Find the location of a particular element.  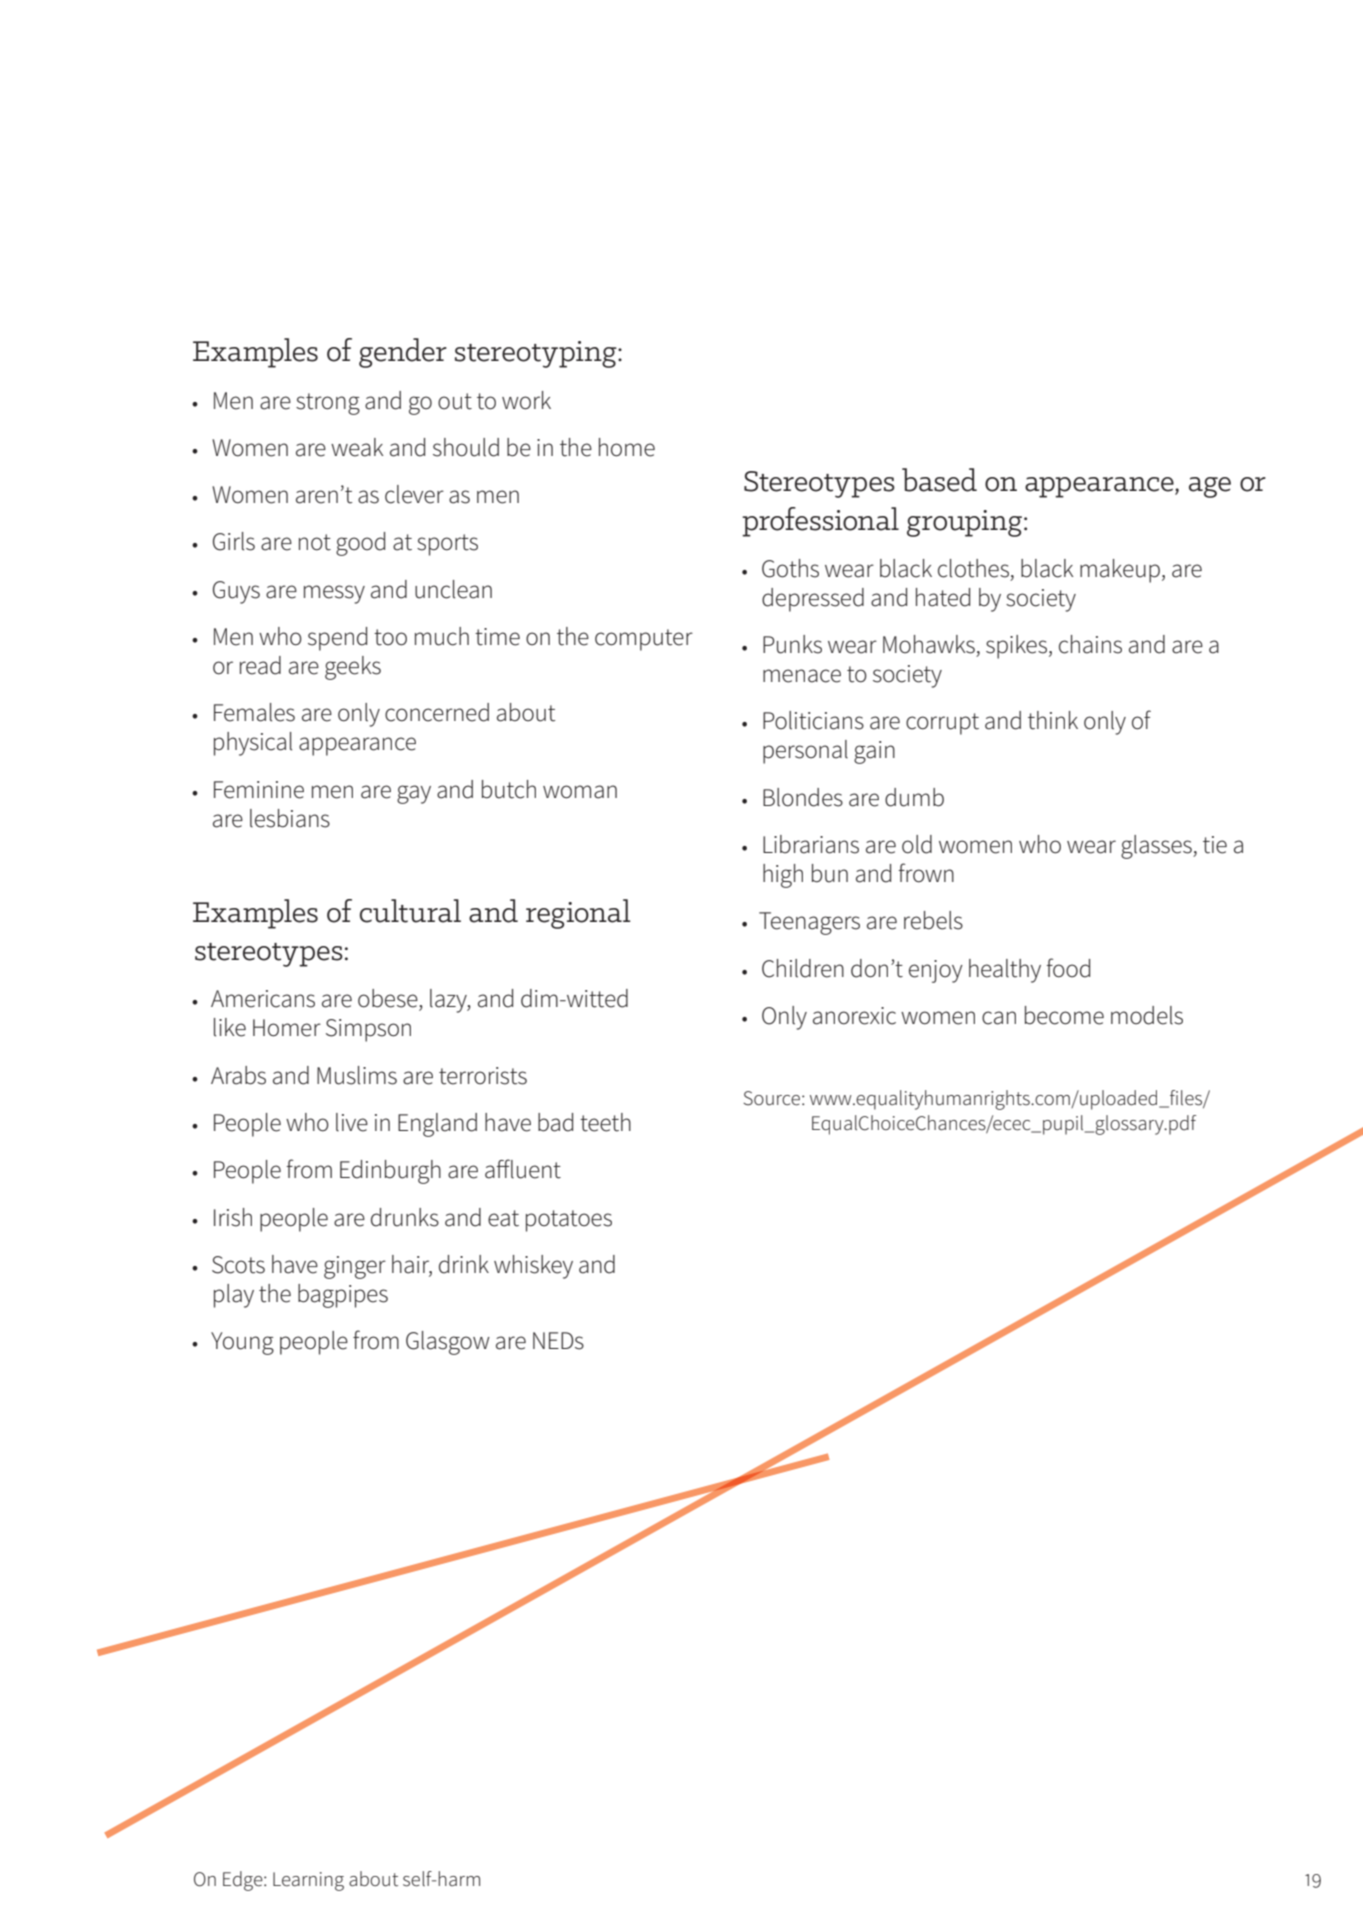

strong is located at coordinates (328, 404).
